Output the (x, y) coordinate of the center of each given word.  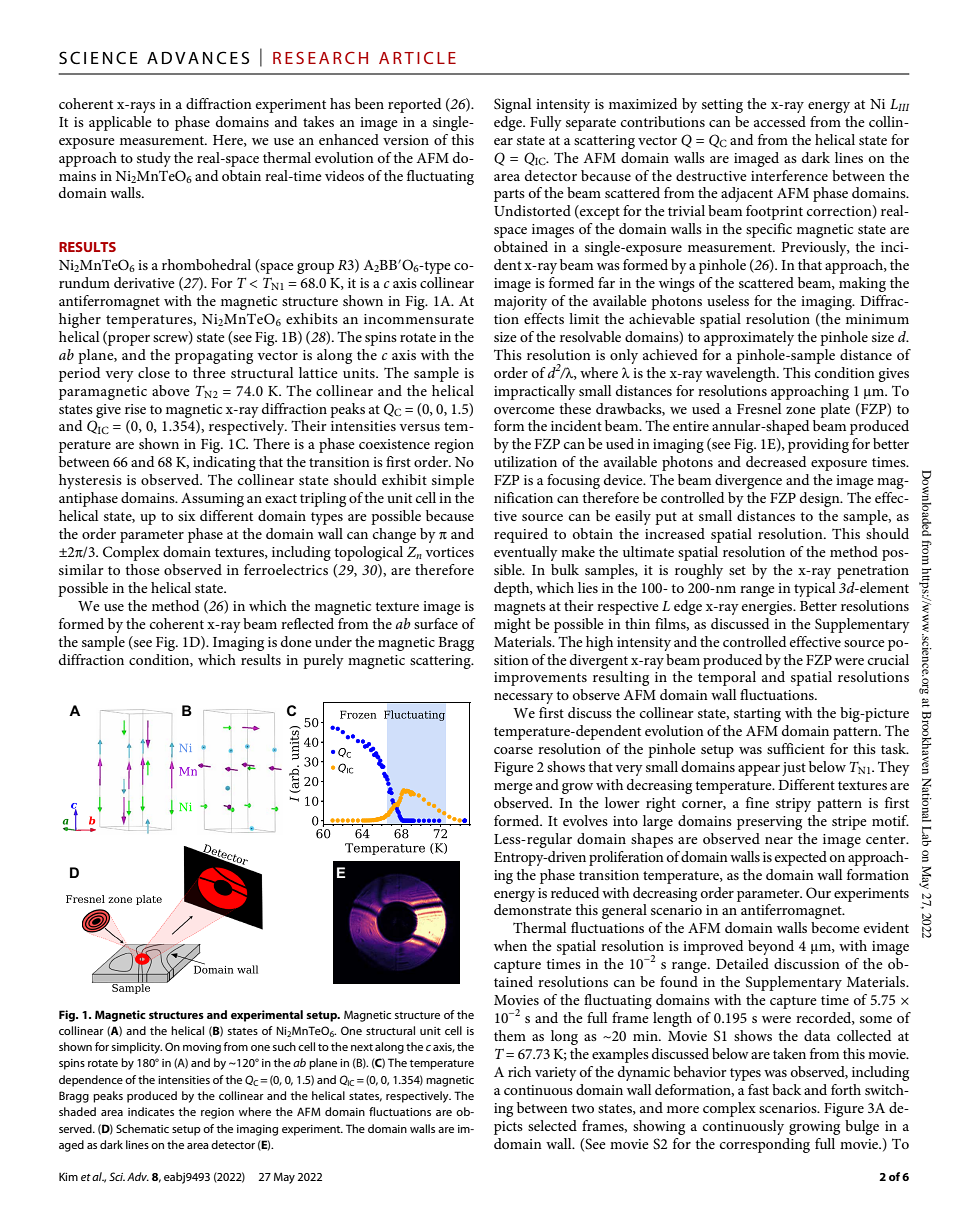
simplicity (137, 1048)
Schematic (142, 1128)
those (142, 569)
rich (519, 1071)
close (154, 372)
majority (520, 303)
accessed (780, 121)
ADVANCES (198, 57)
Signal (512, 105)
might (512, 625)
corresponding (765, 1145)
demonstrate (533, 909)
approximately (749, 338)
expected (801, 858)
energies (768, 608)
